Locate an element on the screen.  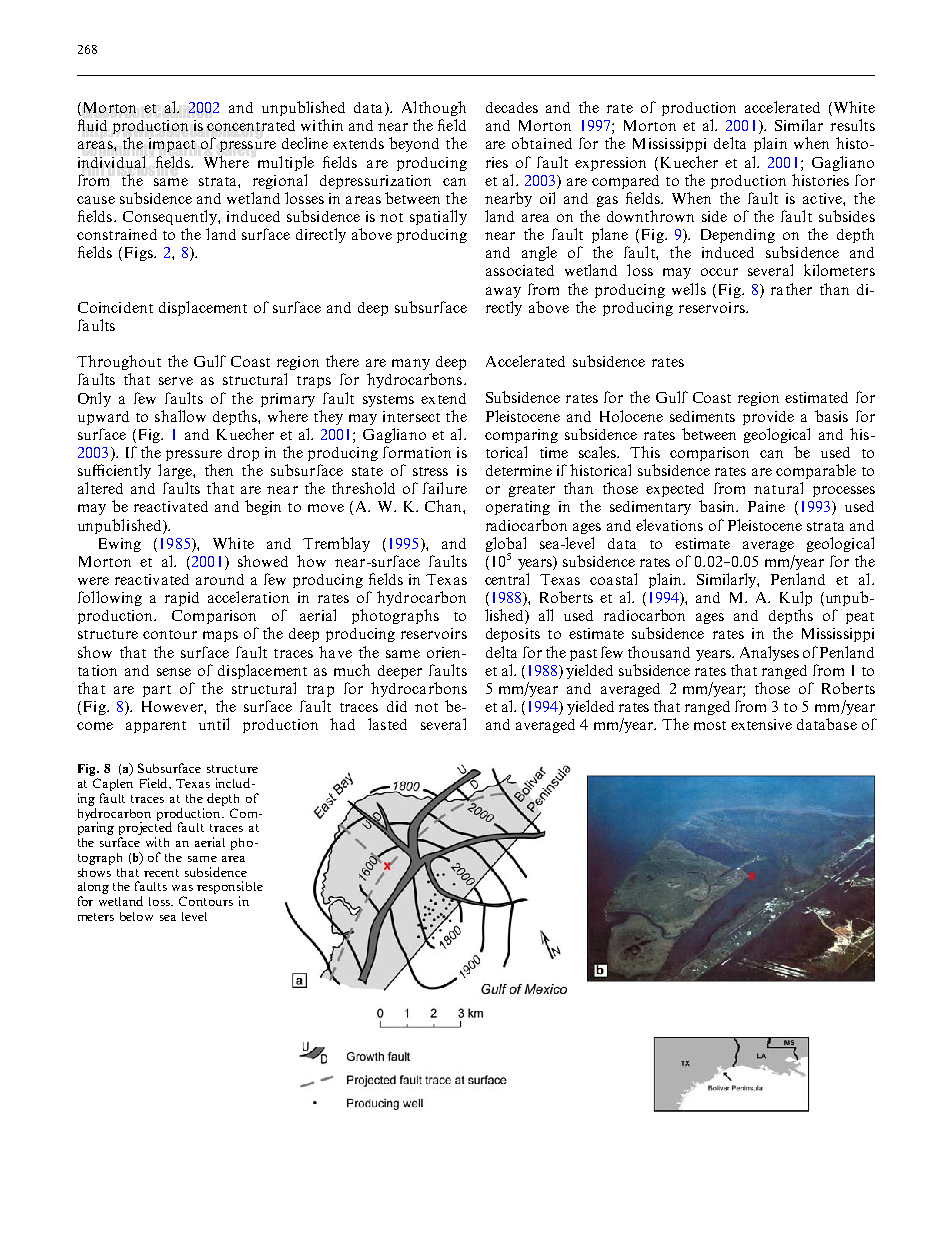
many is located at coordinates (411, 364).
